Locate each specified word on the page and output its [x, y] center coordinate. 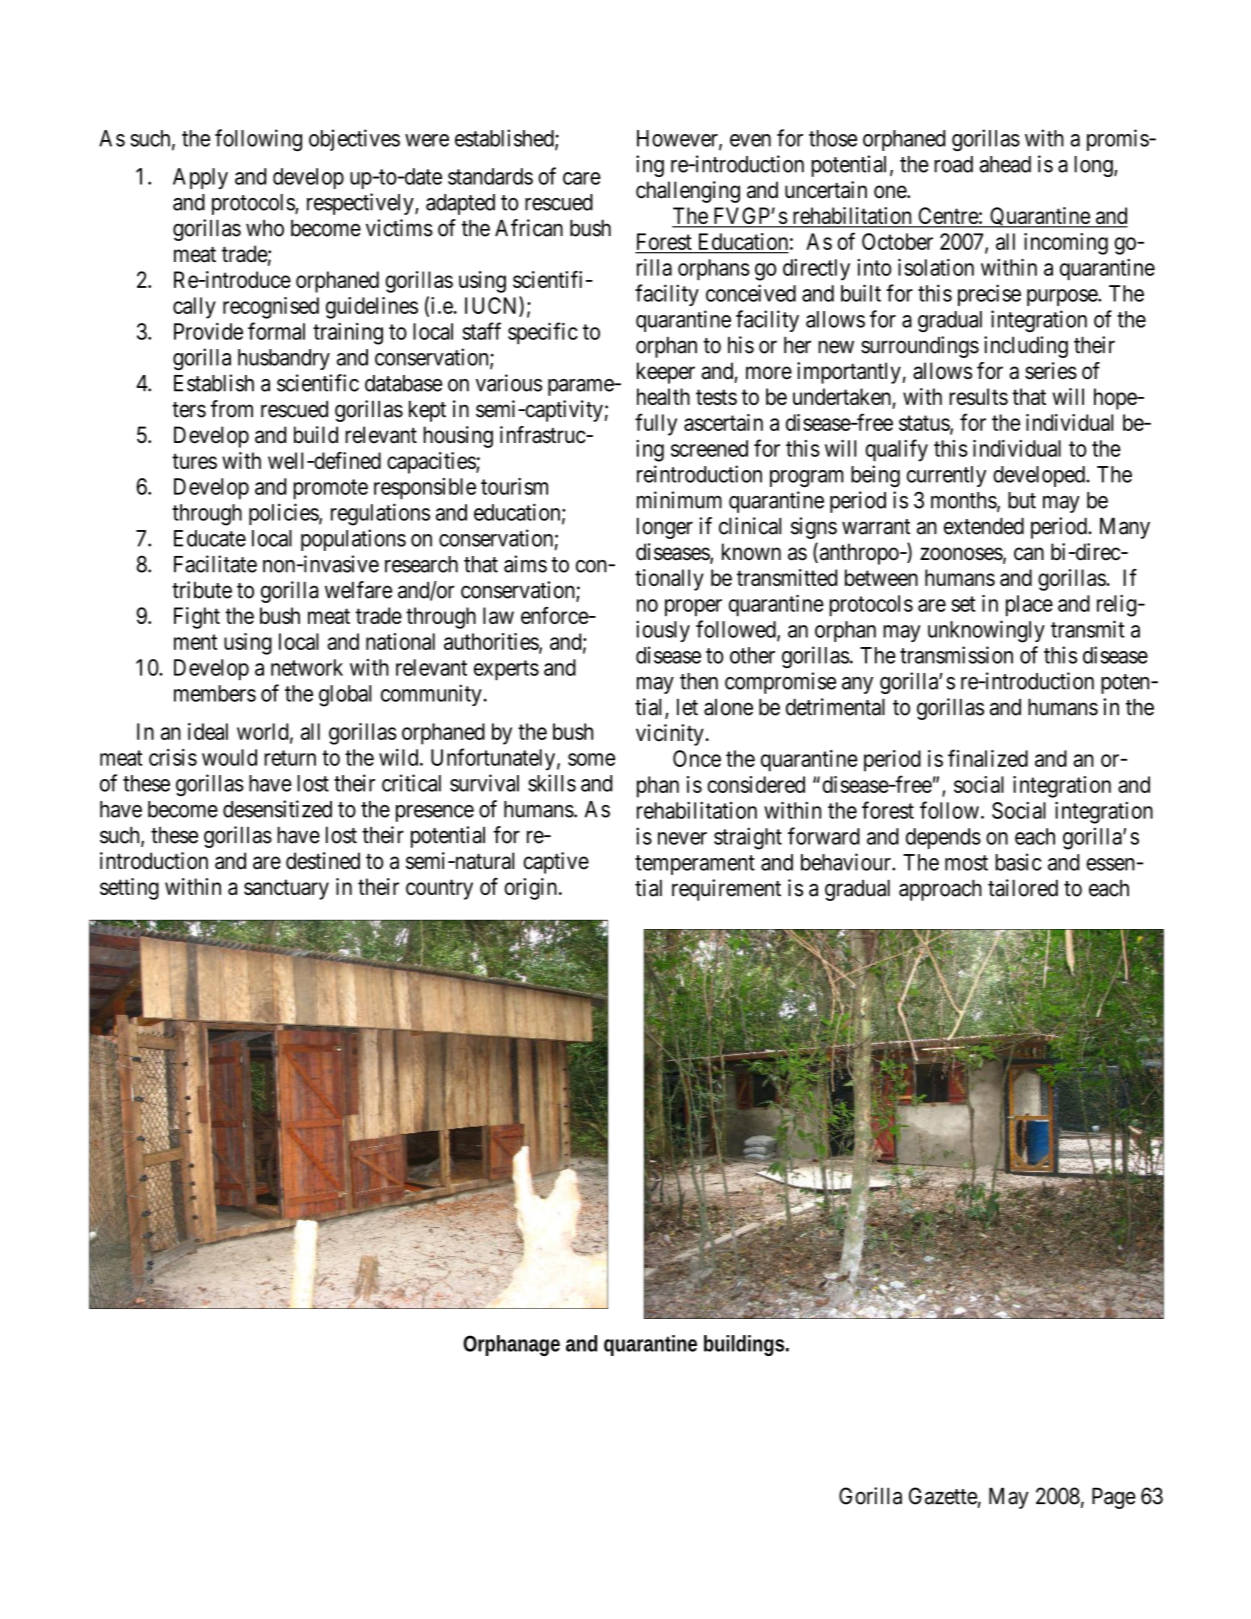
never [682, 838]
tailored [1023, 888]
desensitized [277, 809]
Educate [210, 538]
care [582, 178]
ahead [1005, 164]
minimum [679, 500]
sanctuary [286, 889]
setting [129, 889]
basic [1018, 862]
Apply [200, 178]
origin [532, 889]
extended [984, 526]
